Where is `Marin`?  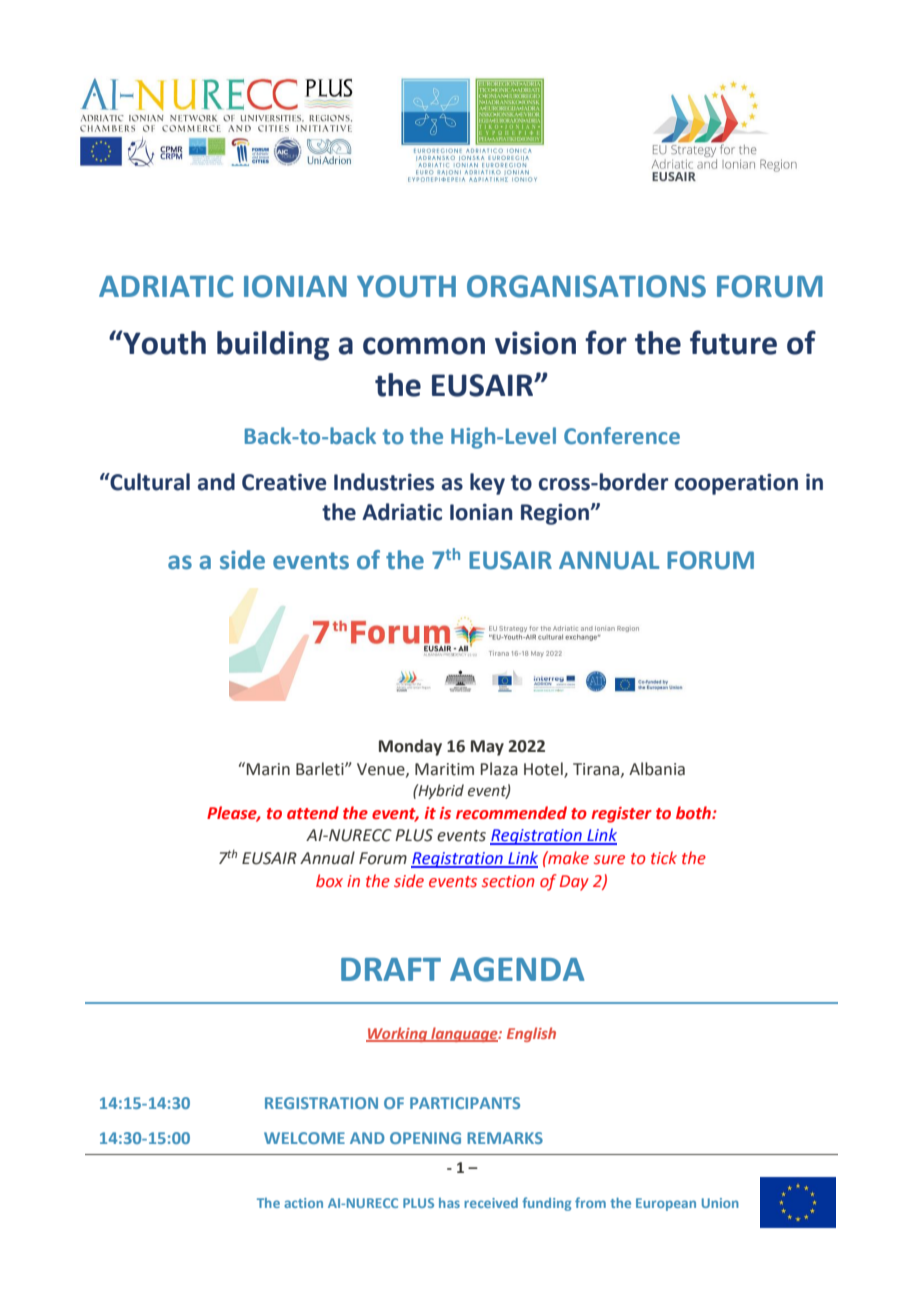
Marin is located at coordinates (268, 769).
